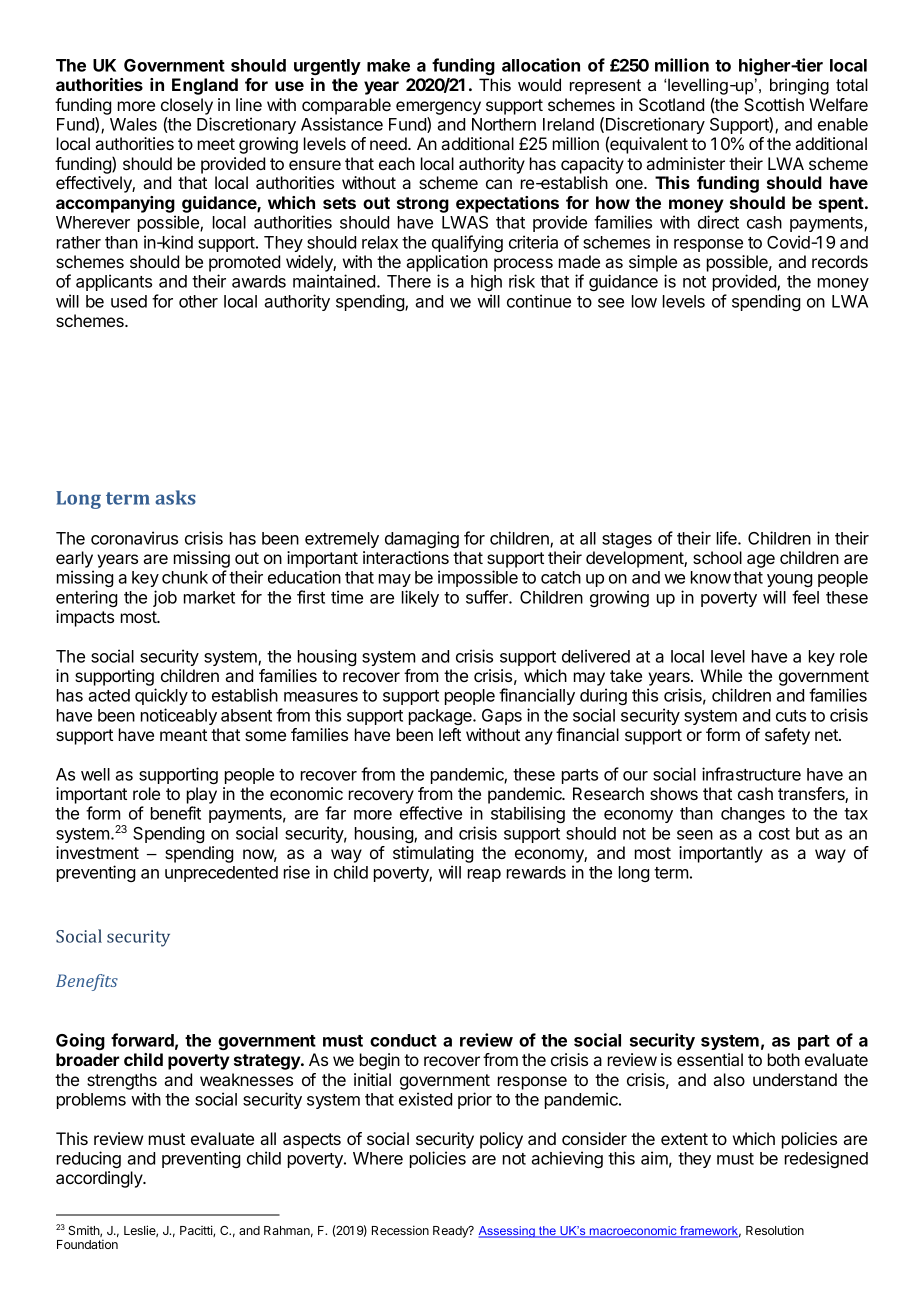 Image resolution: width=924 pixels, height=1308 pixels. Describe the element at coordinates (202, 795) in the image. I see `play` at that location.
